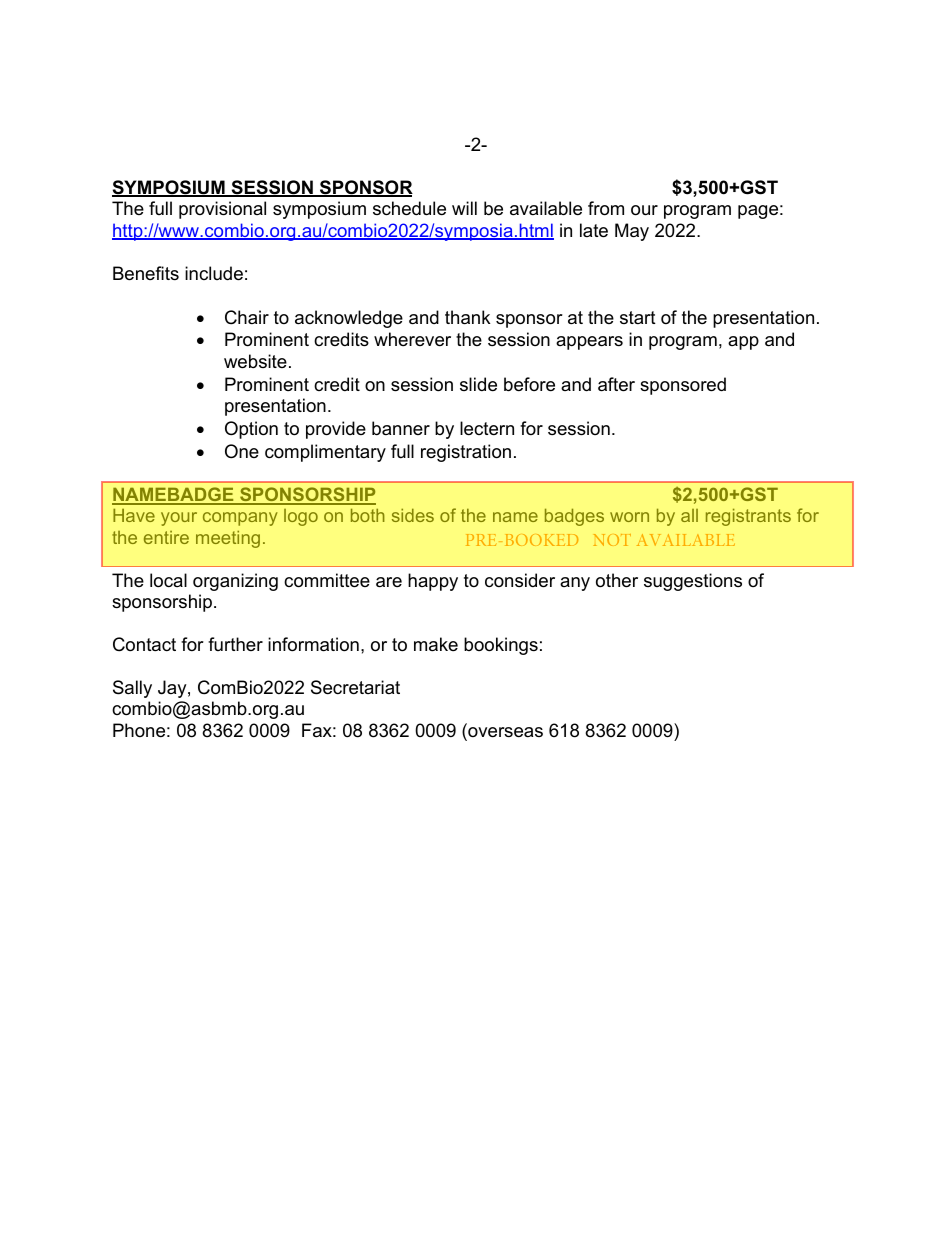 The height and width of the document is (1233, 952). I want to click on happy, so click(433, 582).
